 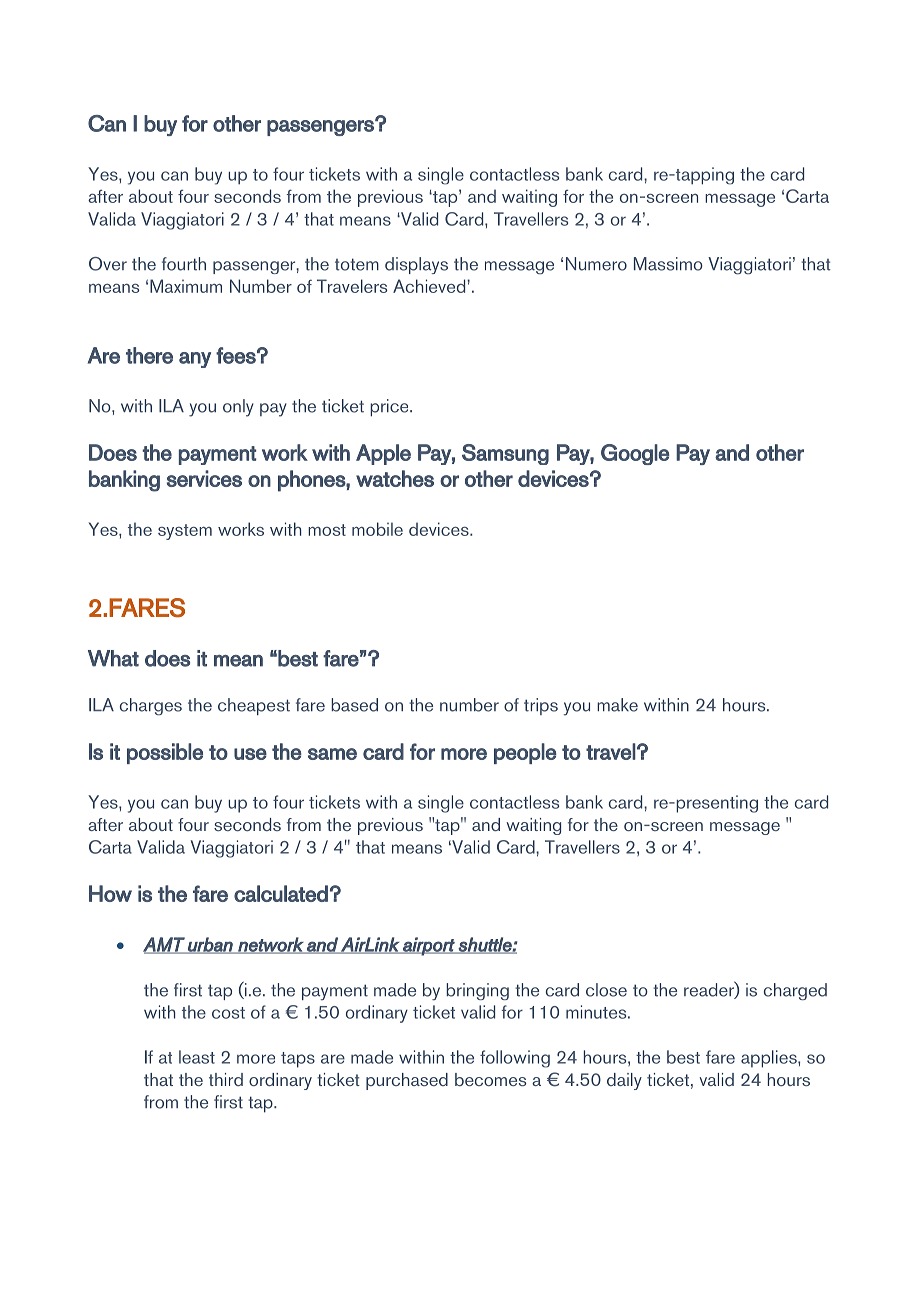 I want to click on Google, so click(x=635, y=454).
